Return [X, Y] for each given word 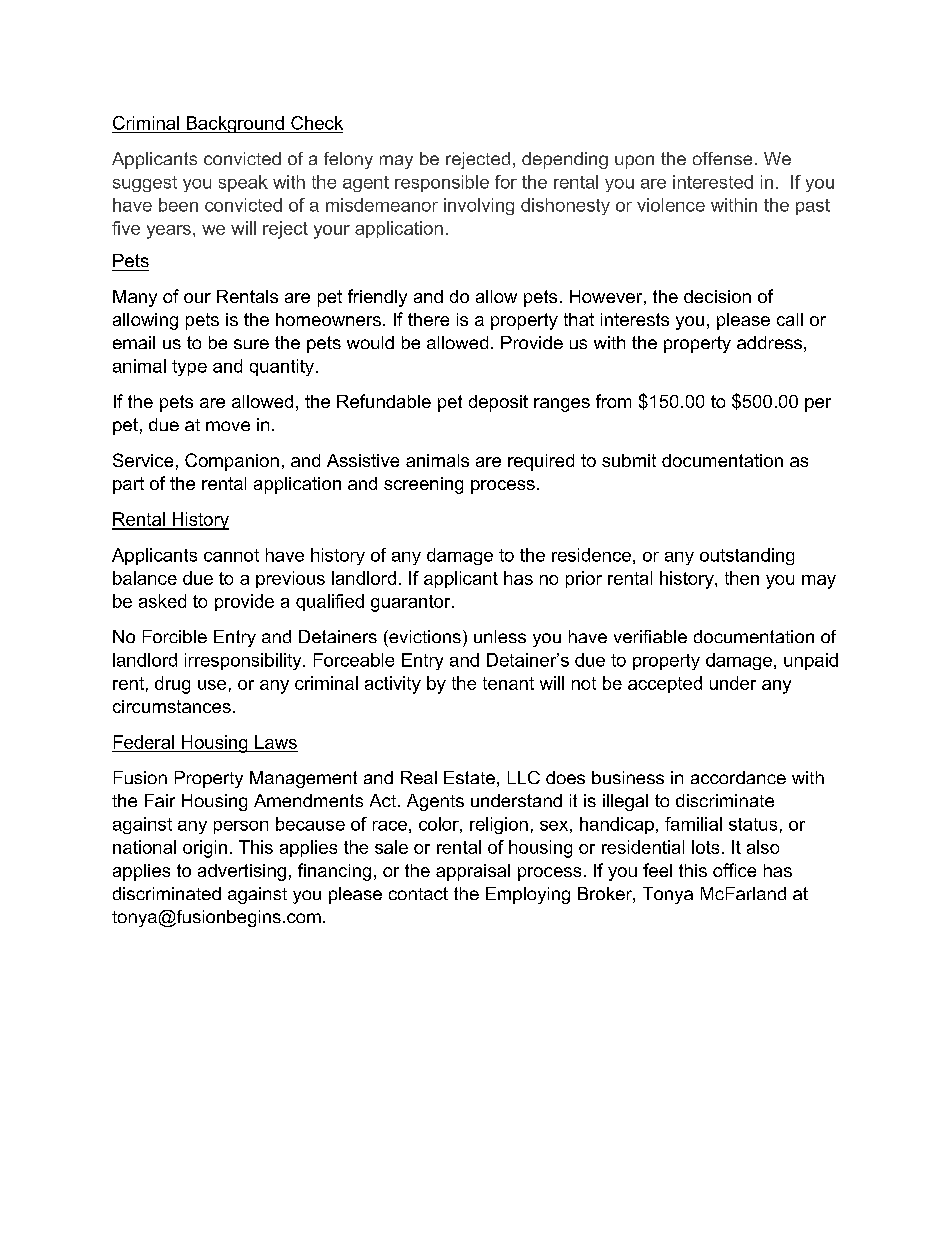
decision [717, 296]
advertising [242, 872]
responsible [442, 183]
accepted [665, 684]
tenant [508, 683]
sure [251, 344]
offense [722, 158]
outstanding [747, 556]
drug [172, 685]
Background [235, 124]
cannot [231, 555]
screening [423, 485]
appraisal [473, 872]
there [428, 319]
